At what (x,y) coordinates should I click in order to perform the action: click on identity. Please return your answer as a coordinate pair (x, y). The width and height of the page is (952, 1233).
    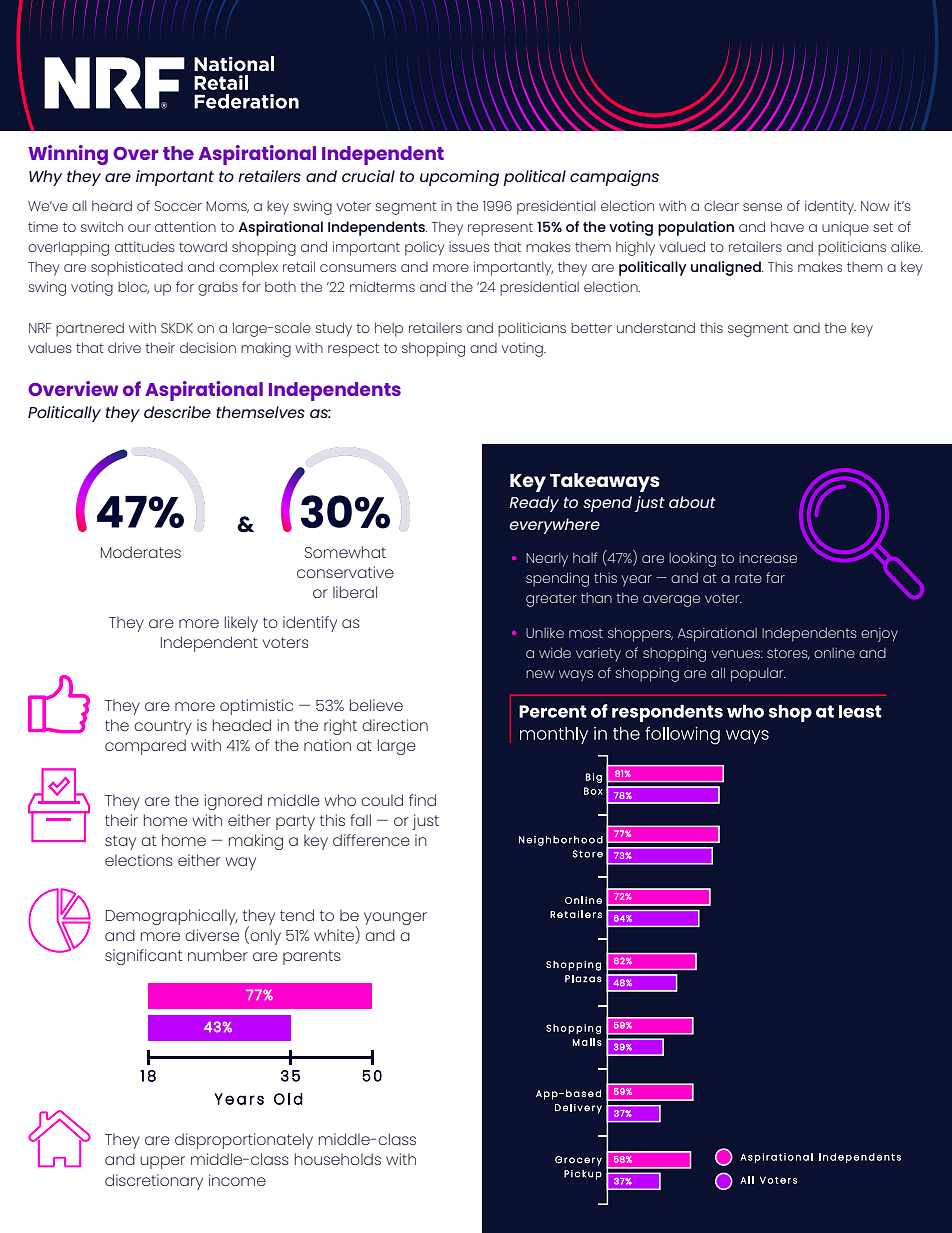
    Looking at the image, I should click on (830, 207).
